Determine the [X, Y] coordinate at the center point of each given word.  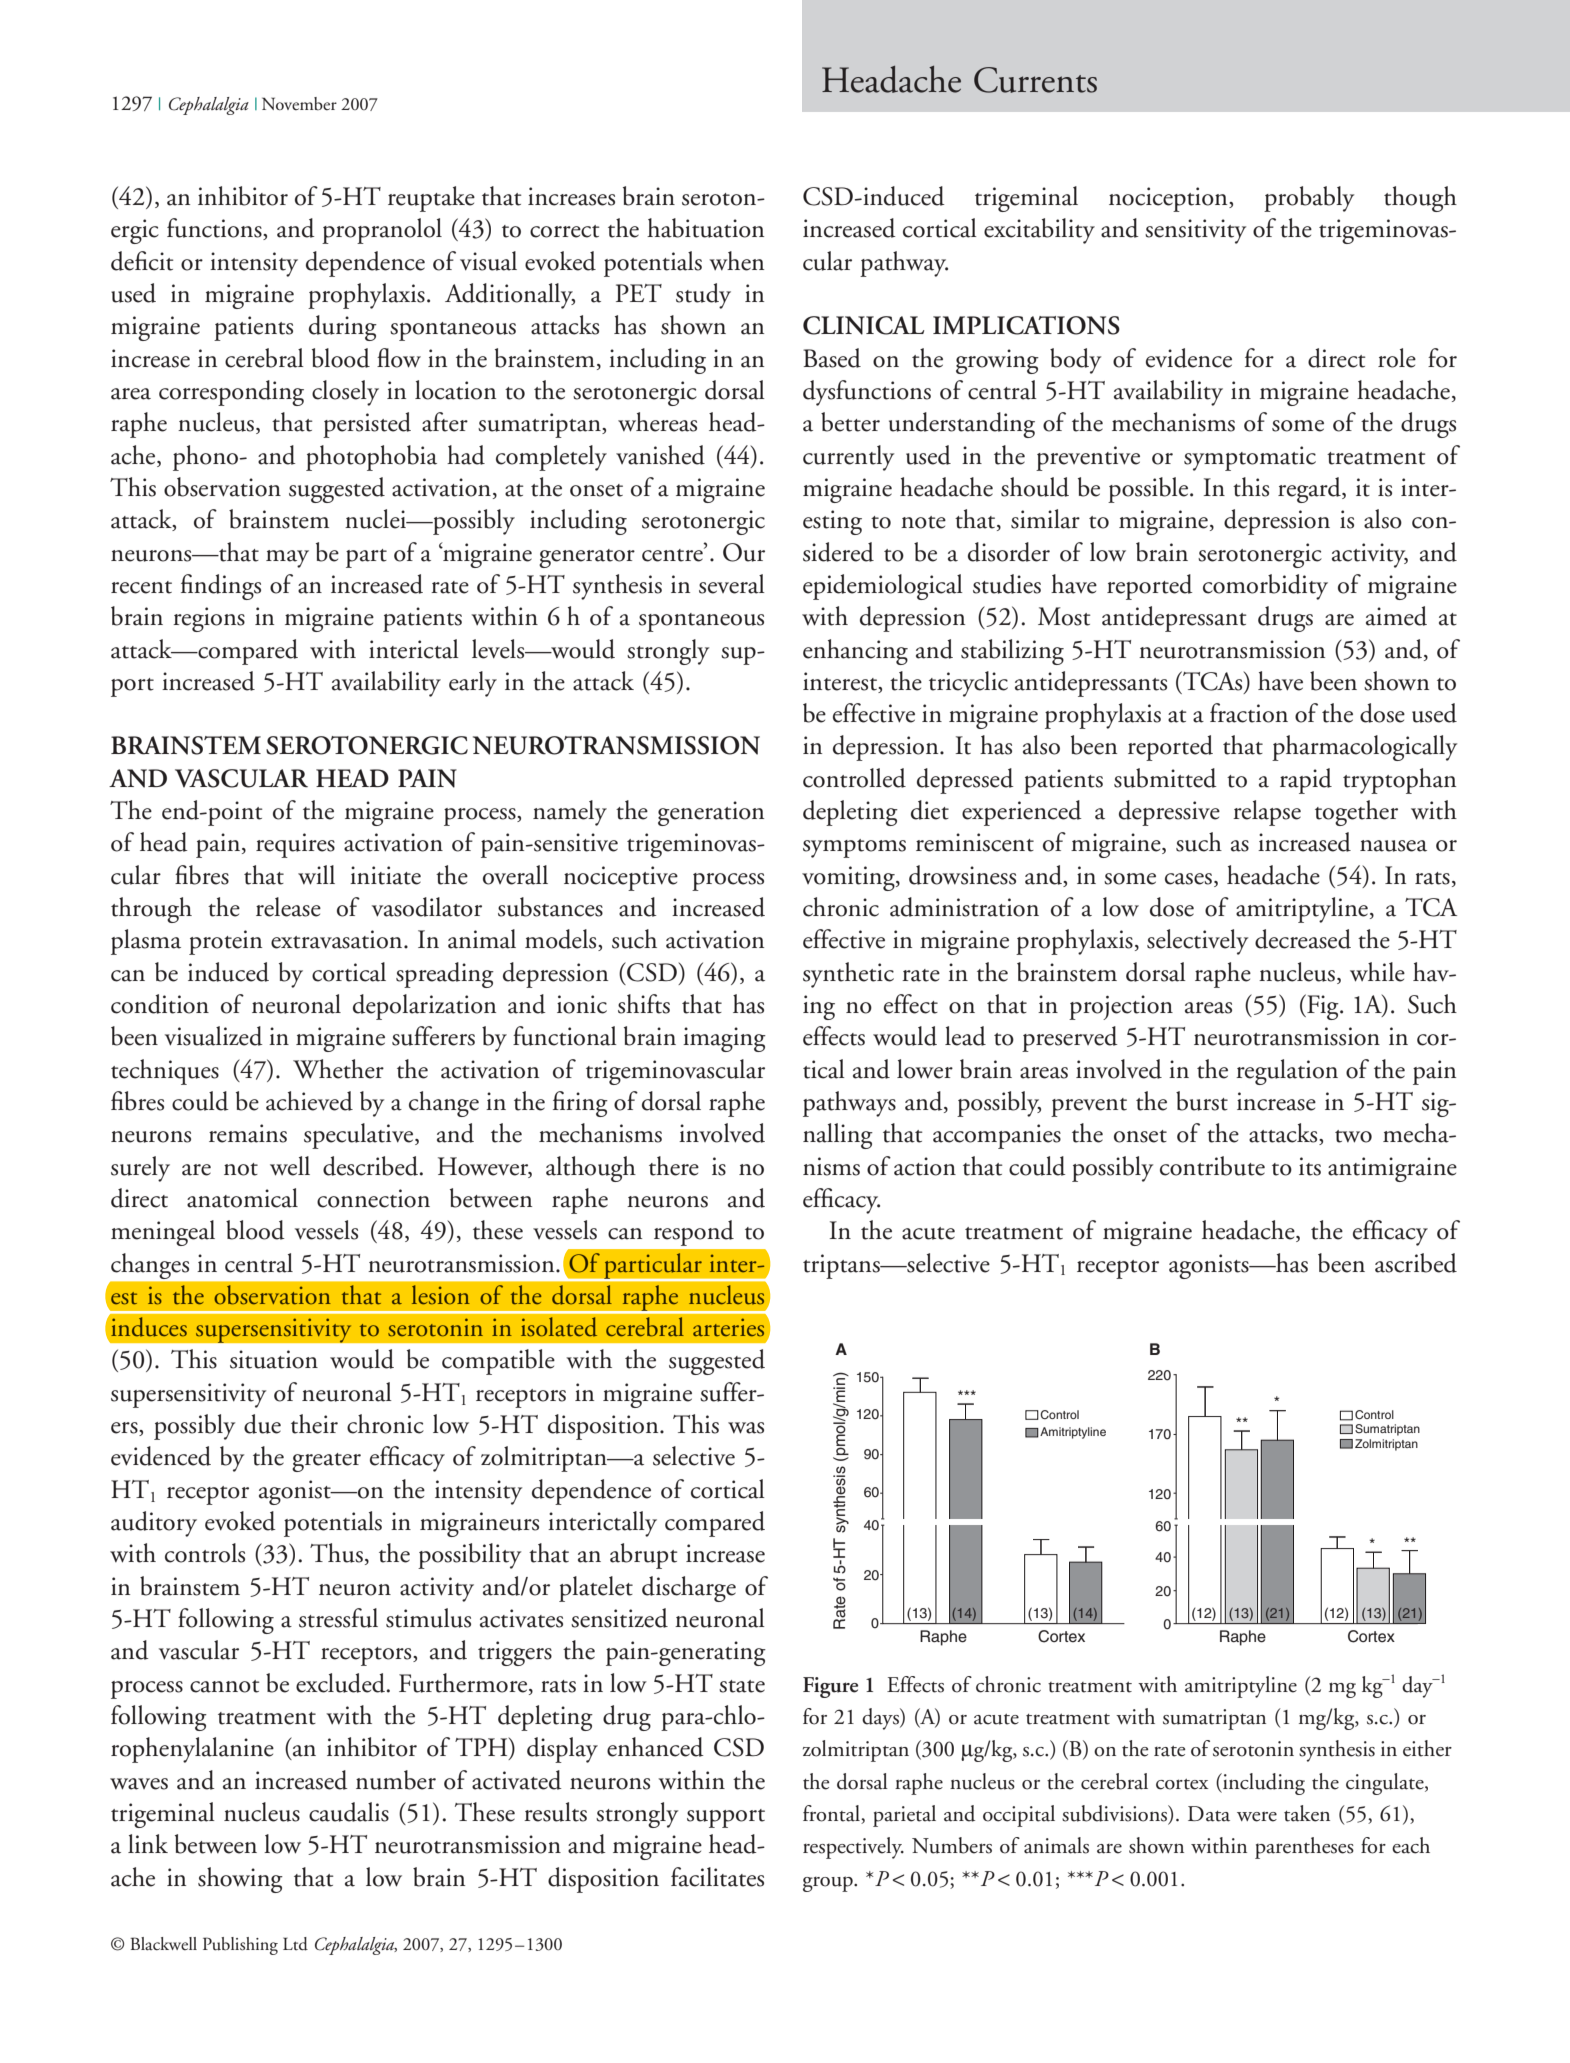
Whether [338, 1069]
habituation [705, 228]
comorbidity [1265, 587]
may [287, 559]
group [829, 1884]
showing [240, 1880]
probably [1309, 199]
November [299, 104]
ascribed [1416, 1263]
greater [326, 1462]
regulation [1287, 1072]
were [1257, 1817]
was [746, 1428]
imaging [724, 1039]
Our [744, 552]
